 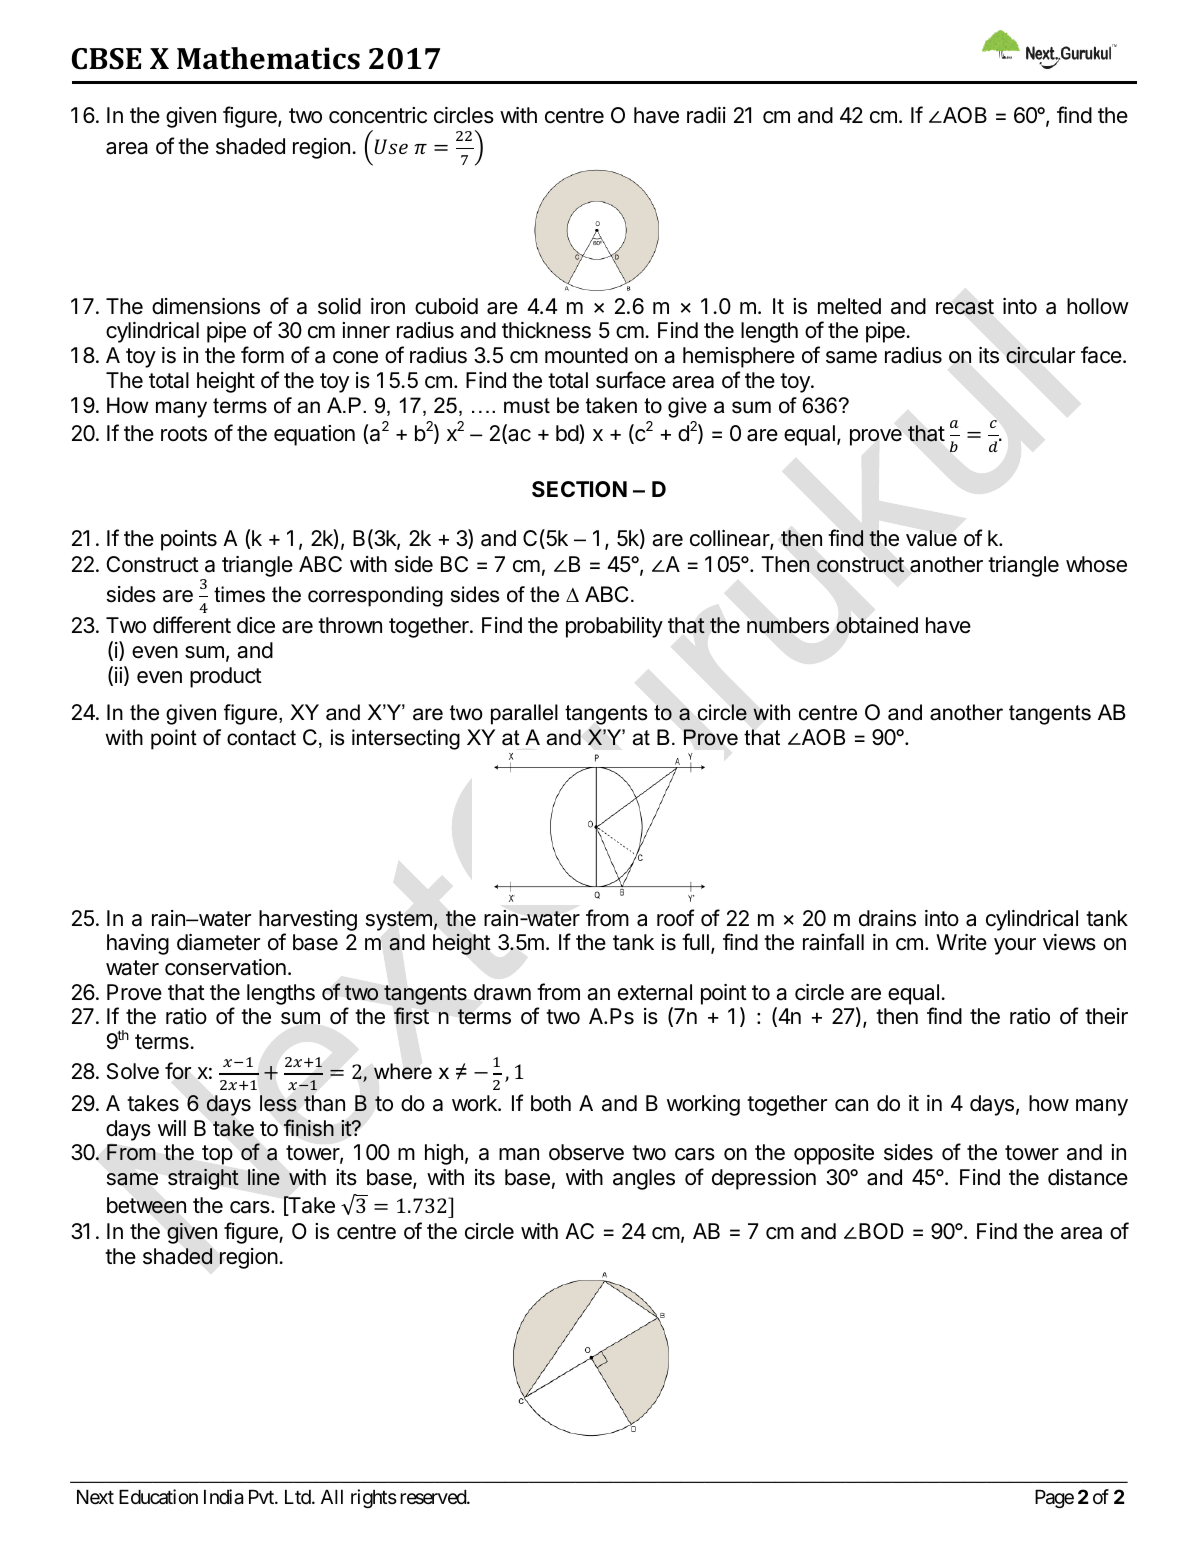 I want to click on SECTION, so click(x=579, y=489).
